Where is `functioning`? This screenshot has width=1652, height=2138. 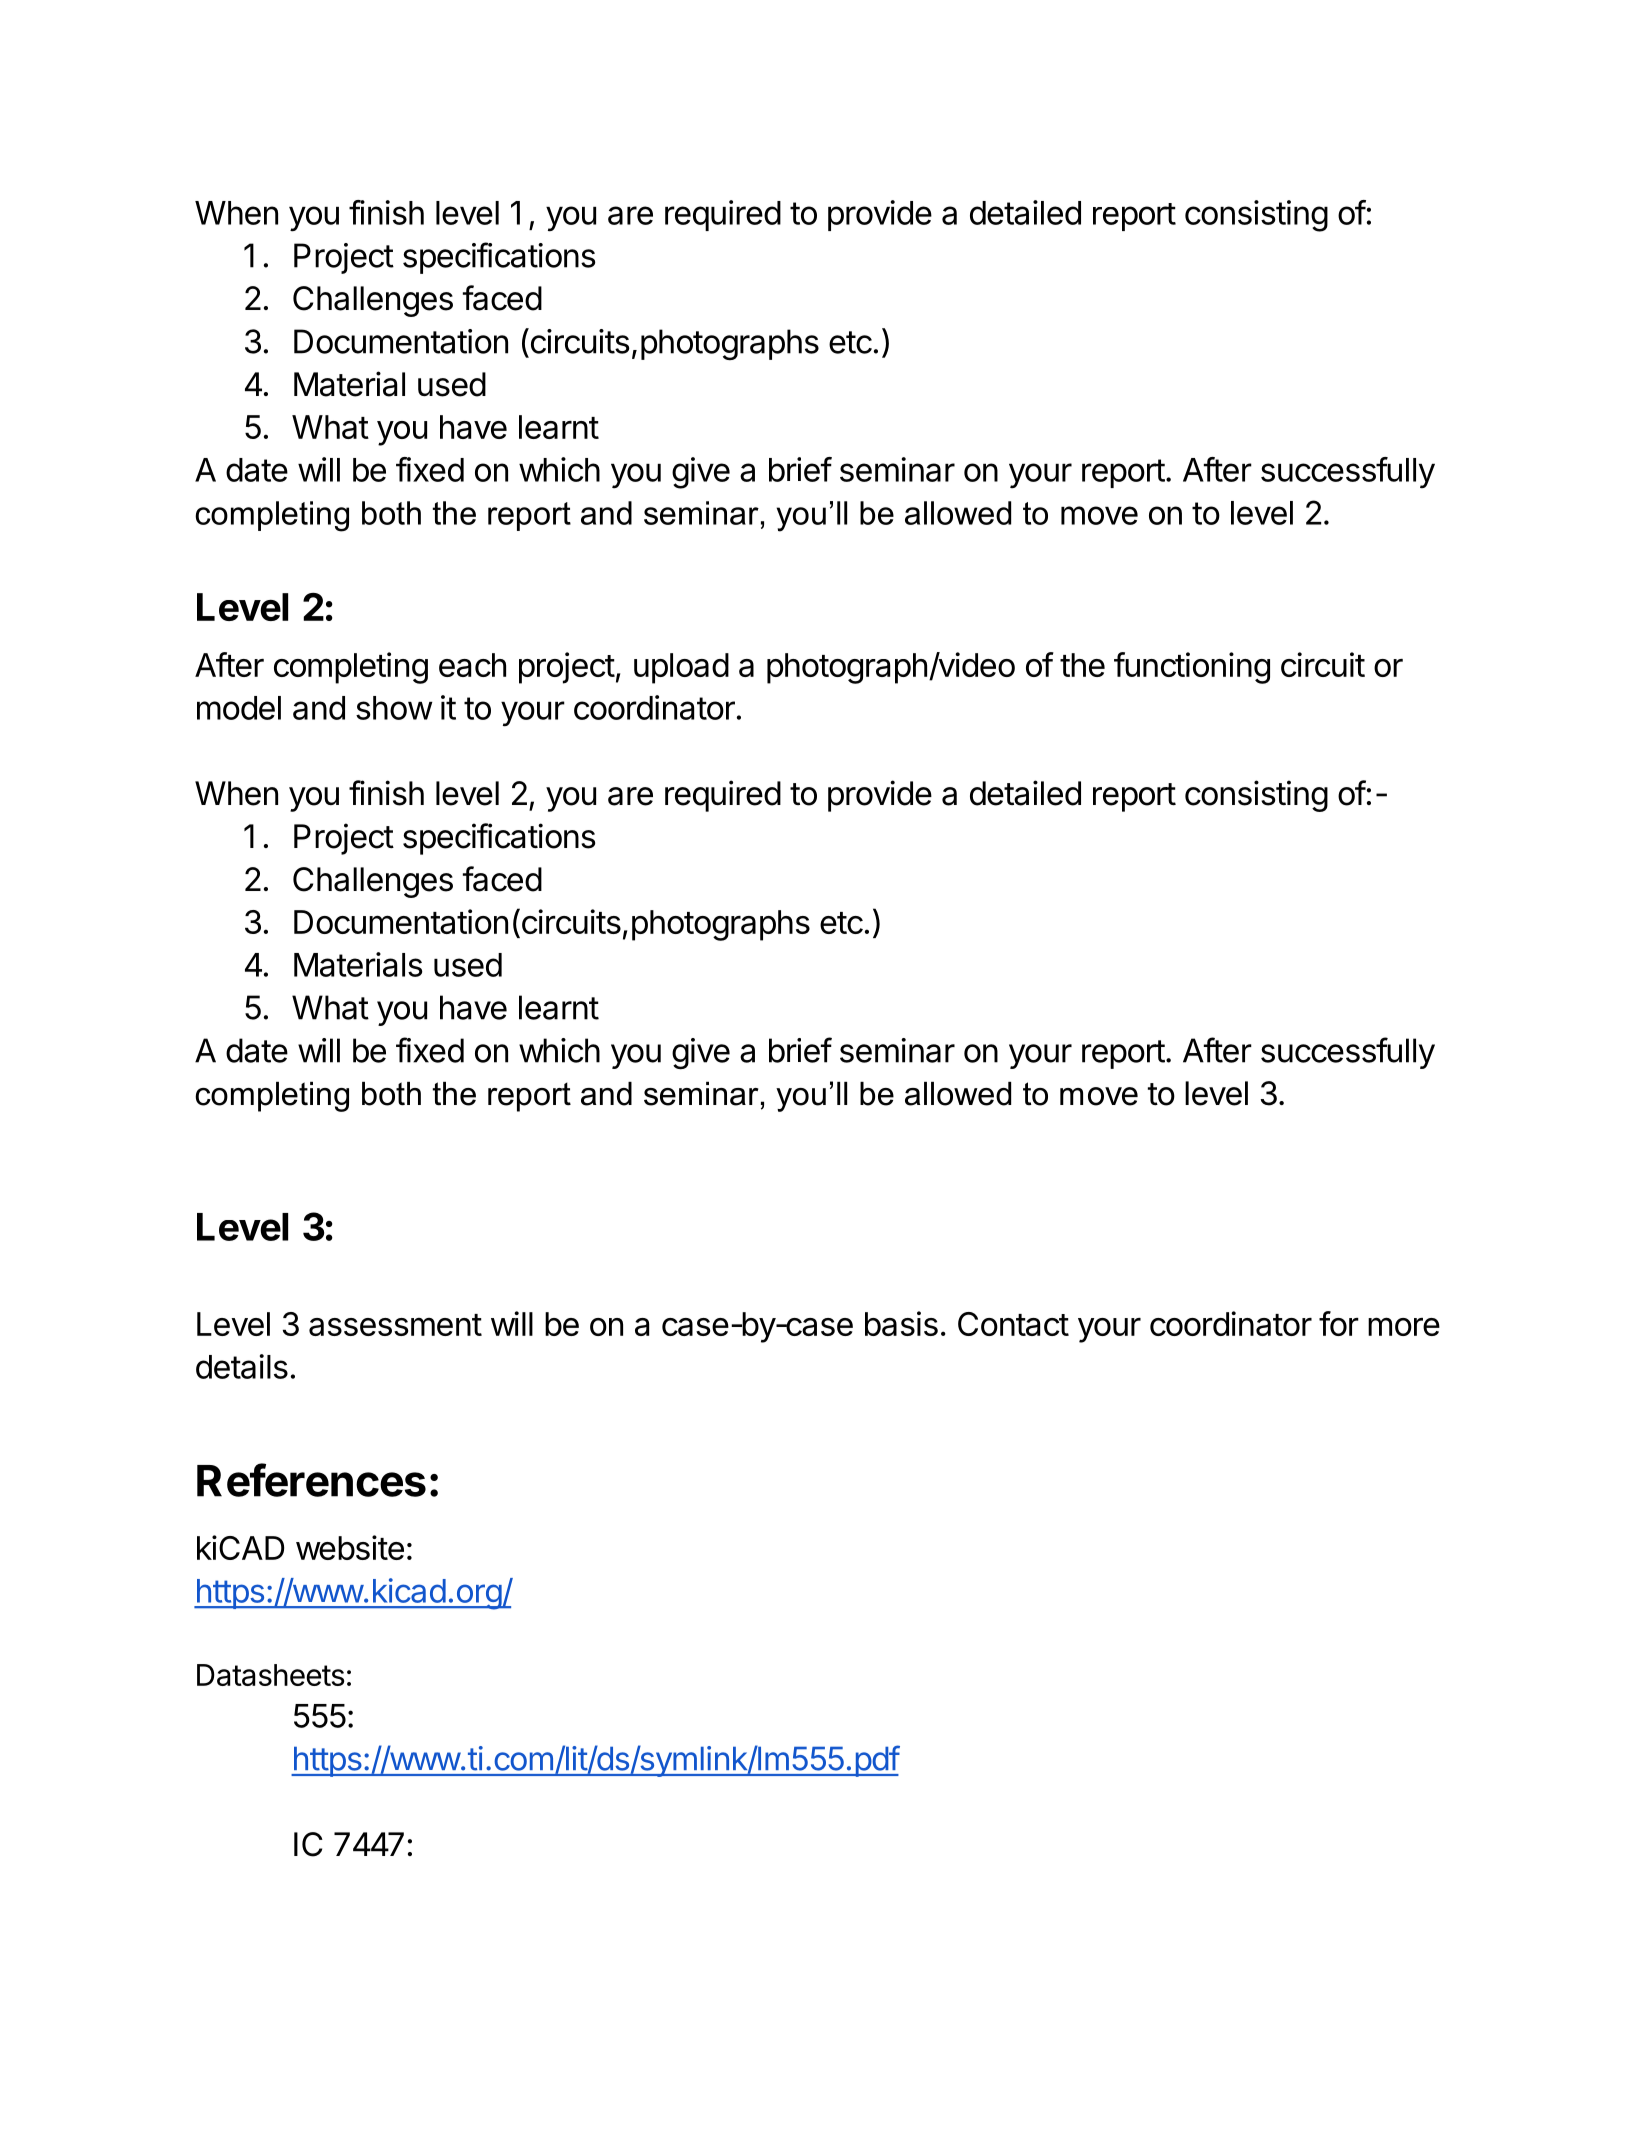 functioning is located at coordinates (1192, 668).
